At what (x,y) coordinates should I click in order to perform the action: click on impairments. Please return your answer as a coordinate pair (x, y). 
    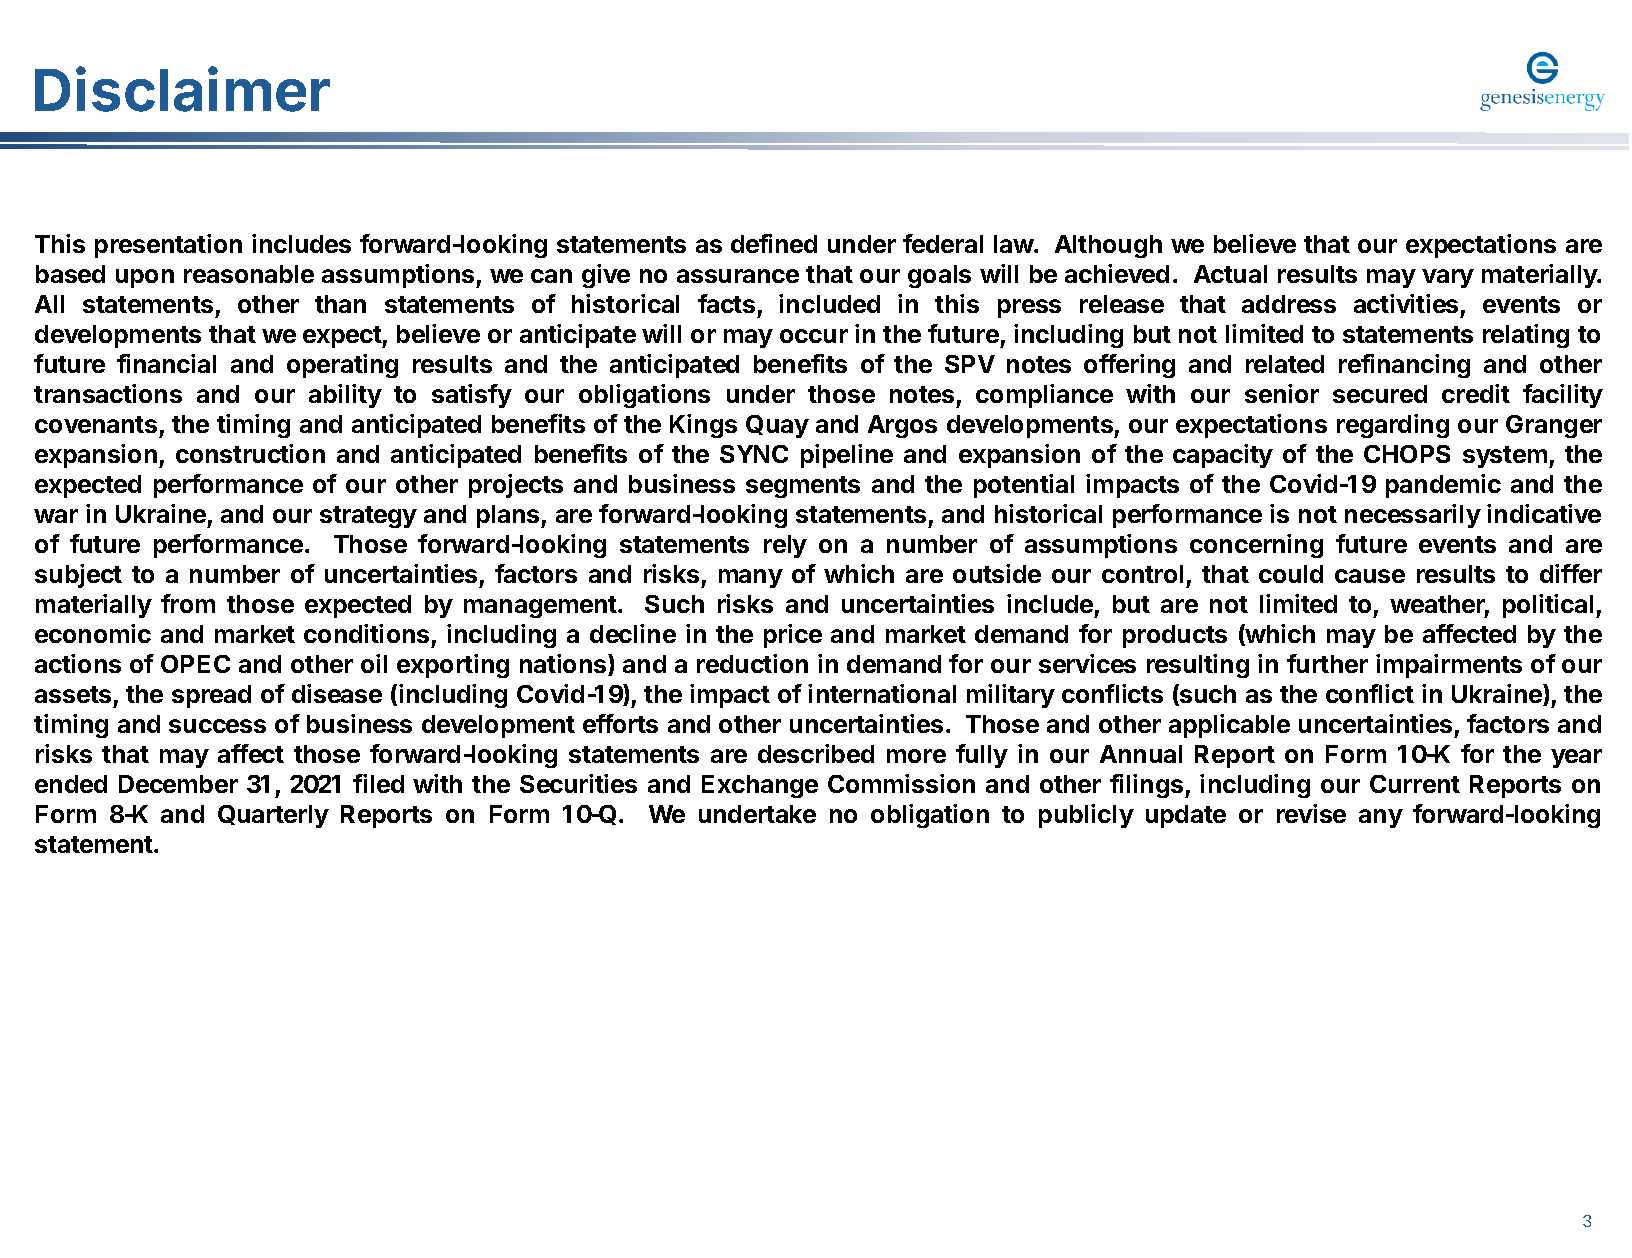
    Looking at the image, I should click on (1449, 666).
